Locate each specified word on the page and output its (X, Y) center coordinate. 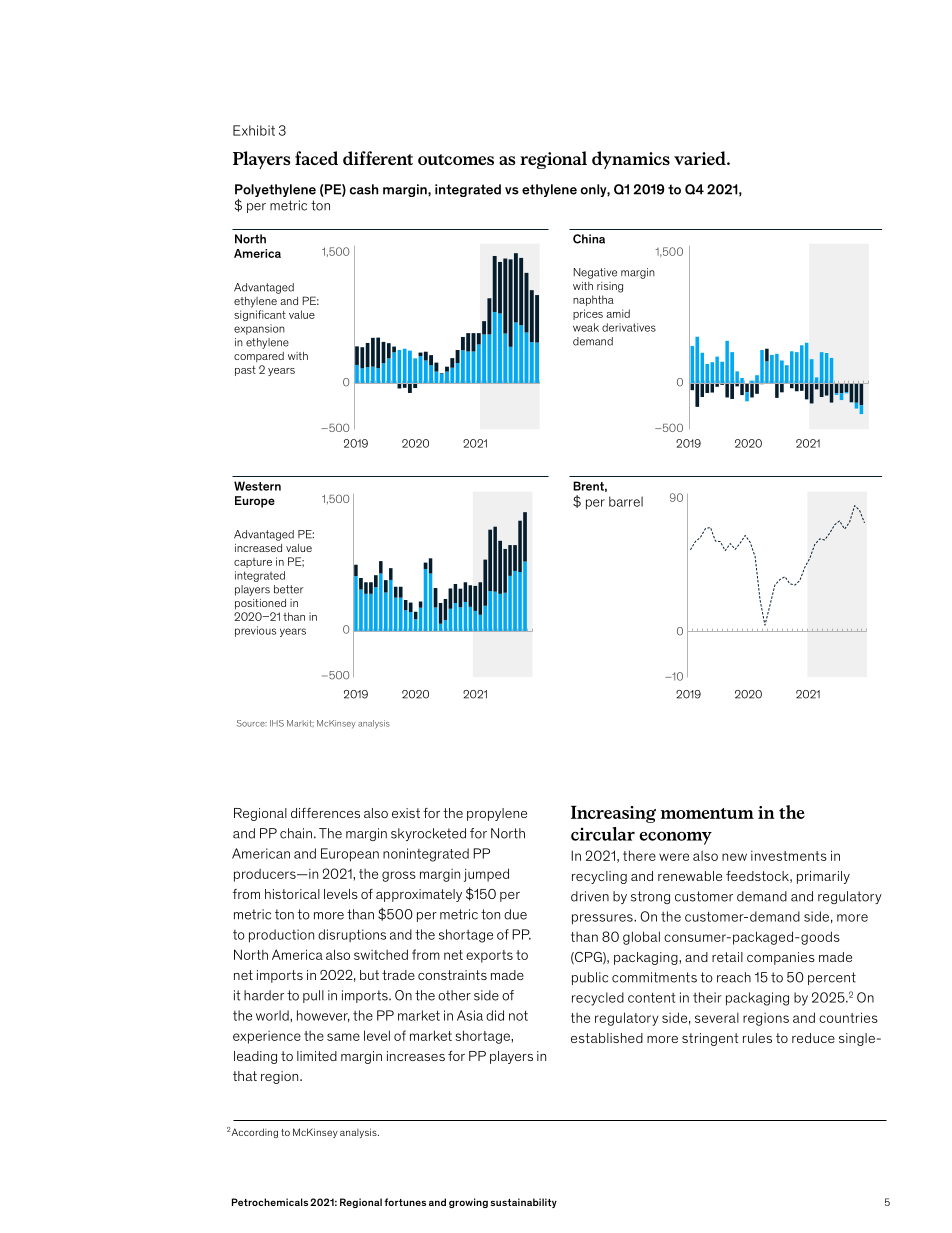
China (589, 239)
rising (610, 287)
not (518, 1015)
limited (317, 1056)
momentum (707, 813)
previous (255, 631)
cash (364, 189)
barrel (626, 501)
